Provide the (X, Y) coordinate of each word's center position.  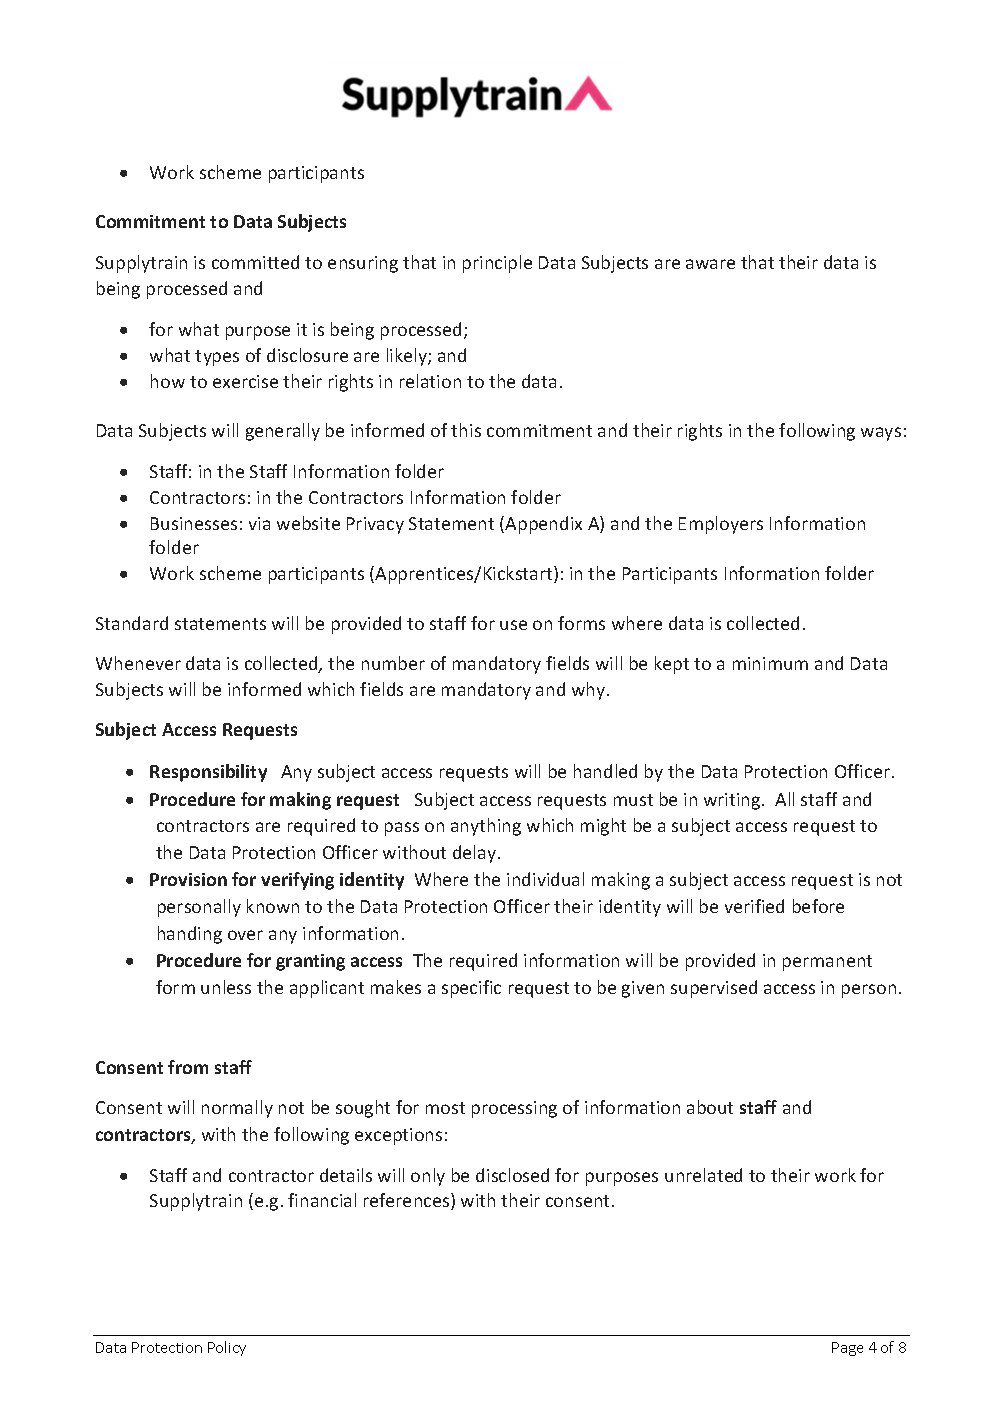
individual (545, 879)
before (818, 906)
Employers (721, 525)
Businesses (194, 523)
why (590, 691)
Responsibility (208, 773)
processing (514, 1109)
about (710, 1107)
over (245, 935)
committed (255, 262)
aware (710, 264)
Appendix (543, 525)
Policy (227, 1348)
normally (237, 1109)
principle (497, 264)
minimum (770, 663)
